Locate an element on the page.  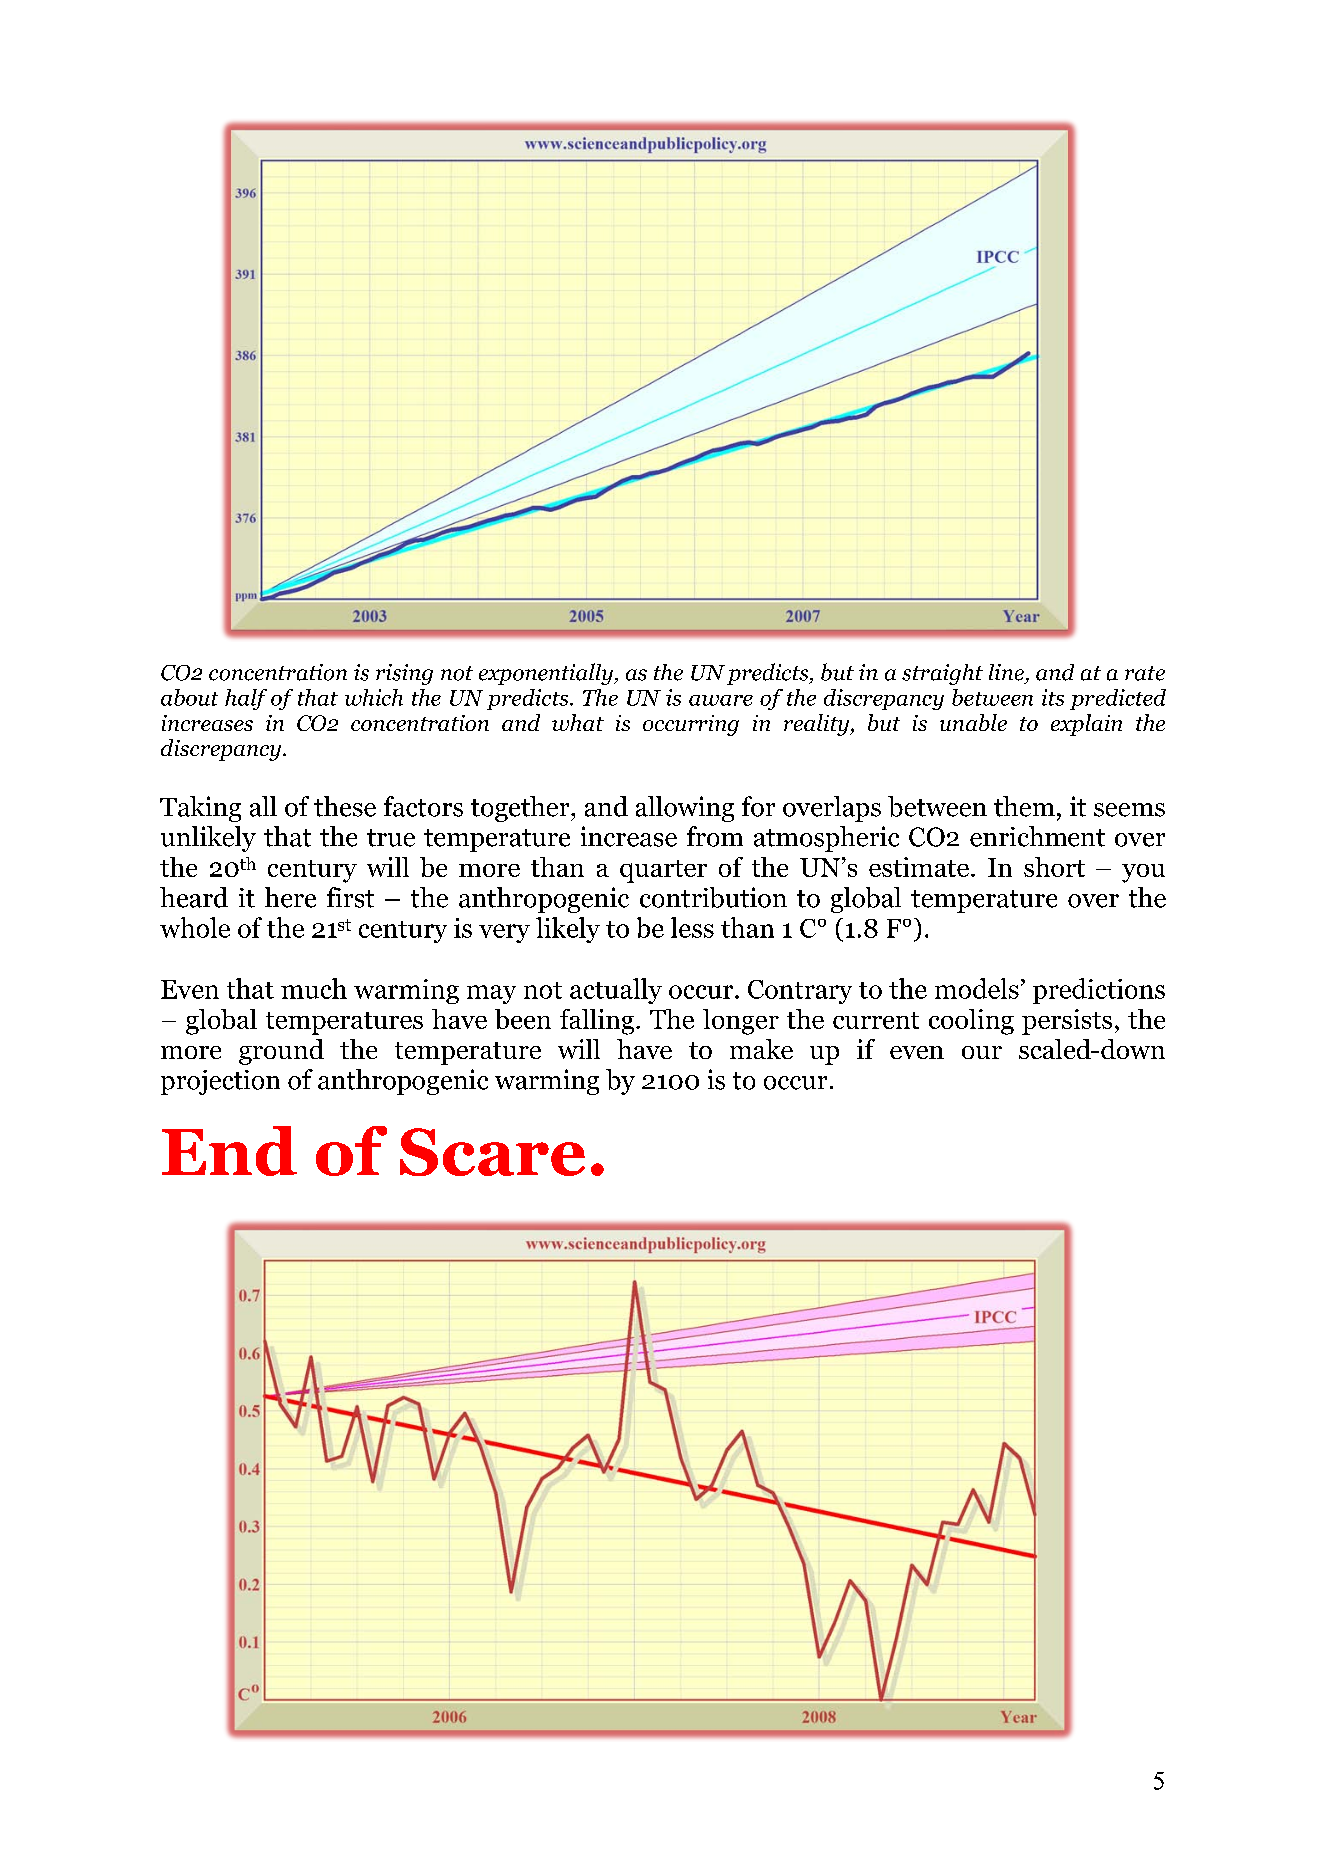
persists is located at coordinates (1067, 1022).
